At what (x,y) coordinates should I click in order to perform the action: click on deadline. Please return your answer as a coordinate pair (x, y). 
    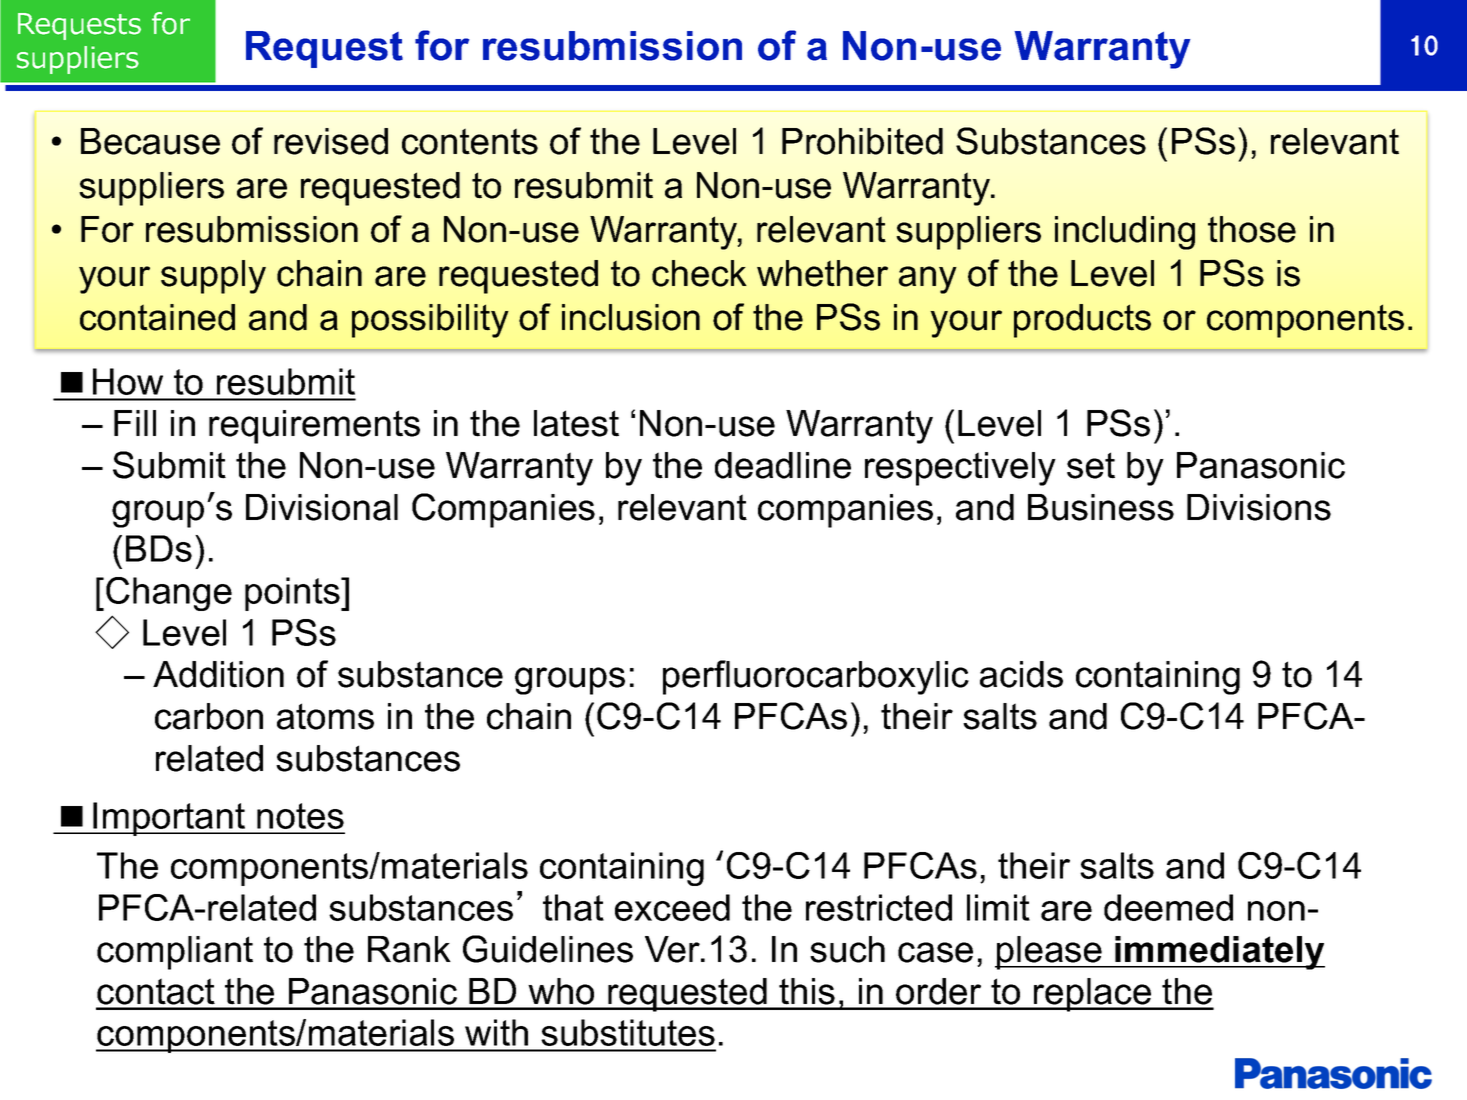
    Looking at the image, I should click on (783, 465).
